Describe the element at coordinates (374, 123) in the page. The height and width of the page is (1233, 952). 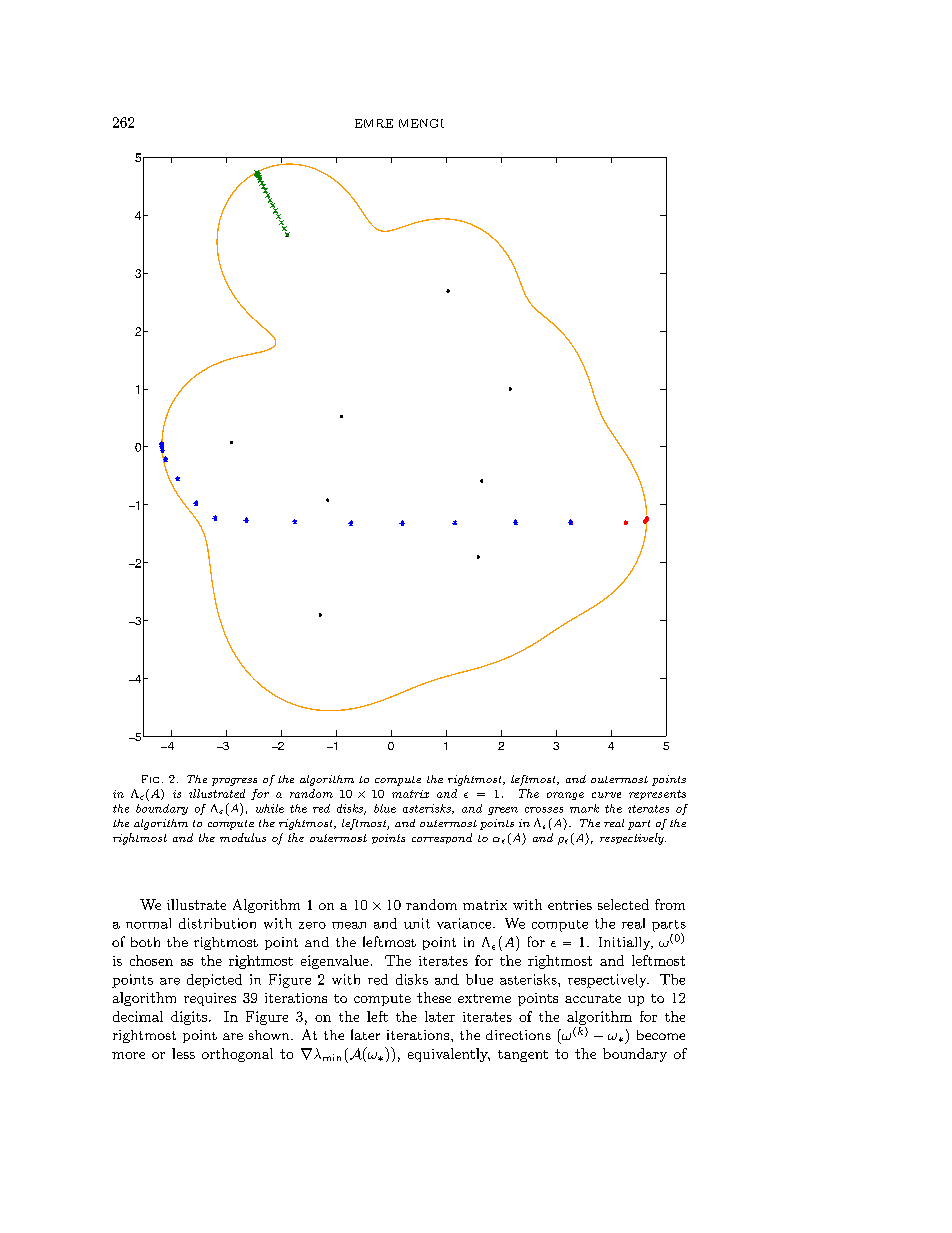
I see `EMRE` at that location.
